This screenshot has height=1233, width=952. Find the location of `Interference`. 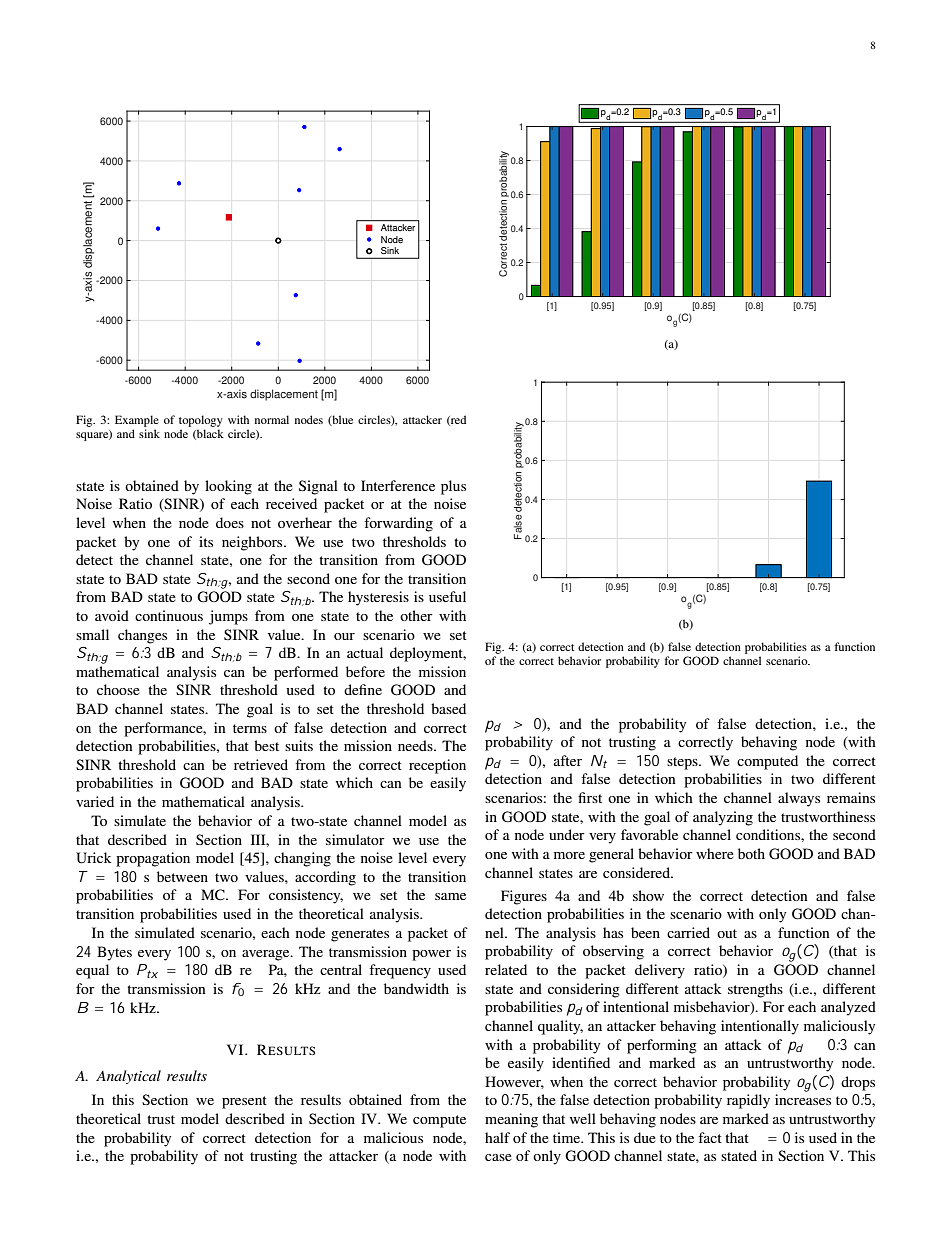

Interference is located at coordinates (398, 485).
